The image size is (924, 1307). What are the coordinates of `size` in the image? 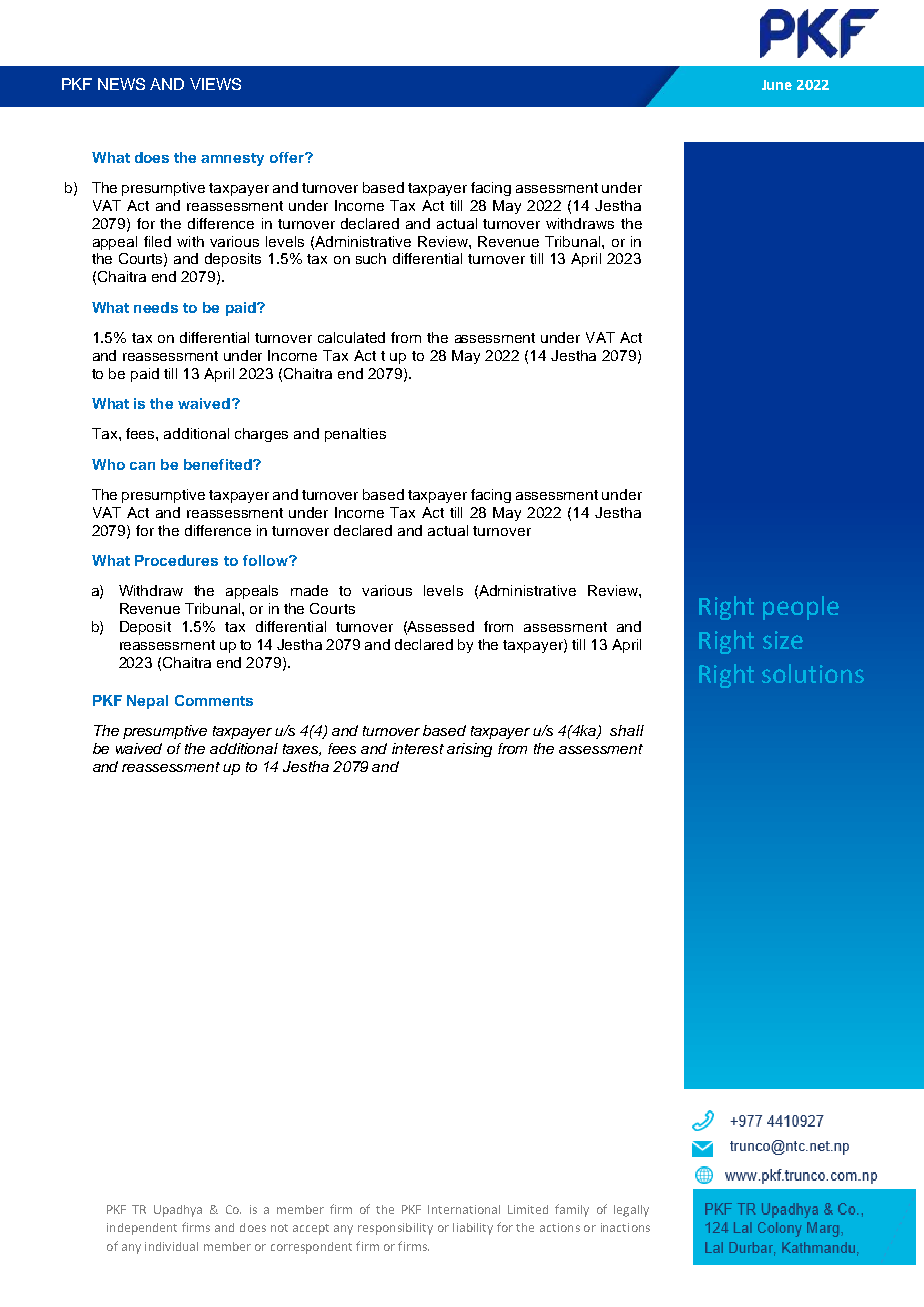 It's located at (783, 640).
